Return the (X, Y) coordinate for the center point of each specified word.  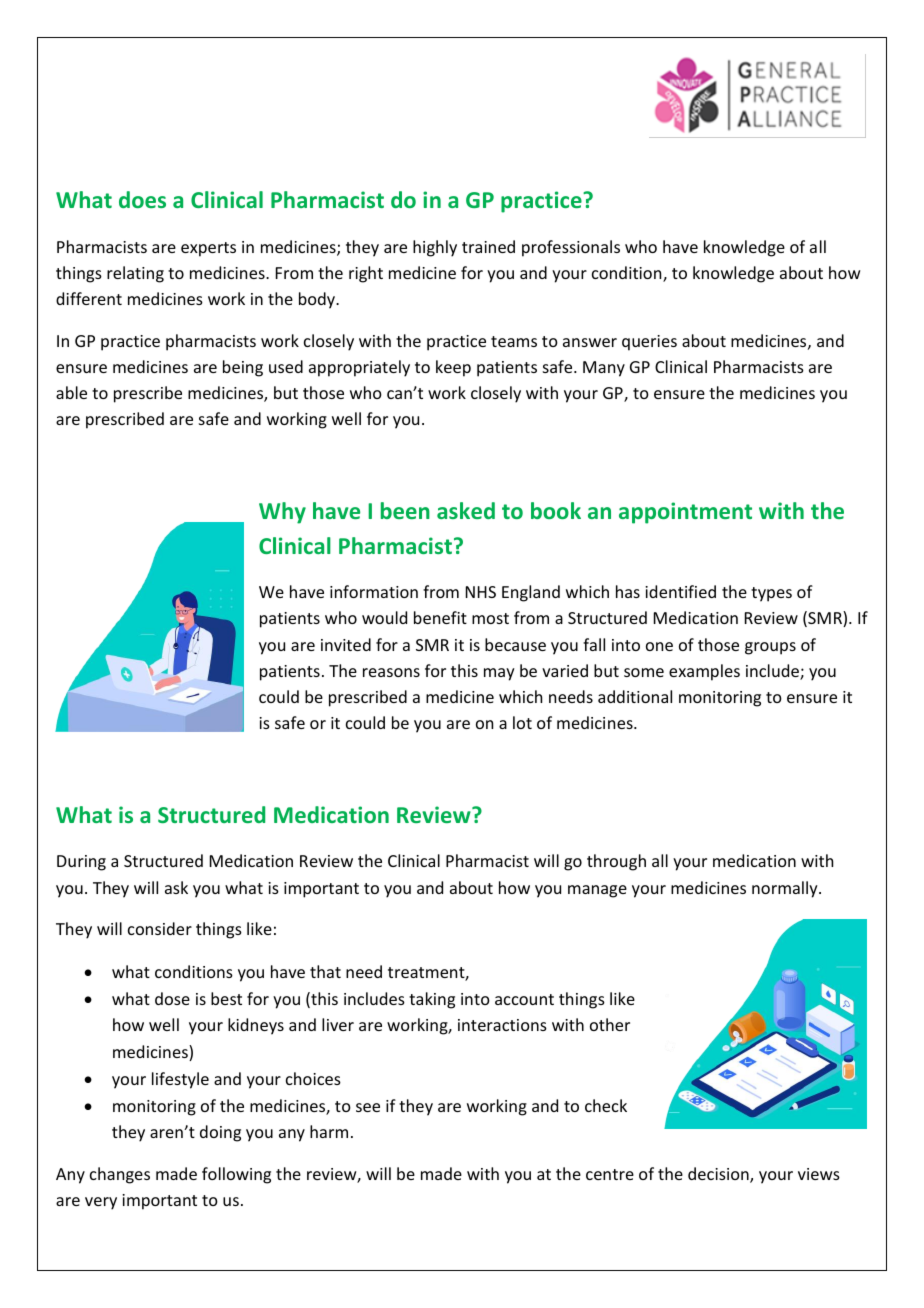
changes (120, 1175)
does (142, 199)
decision (719, 1175)
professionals (571, 248)
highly (435, 248)
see (368, 1107)
